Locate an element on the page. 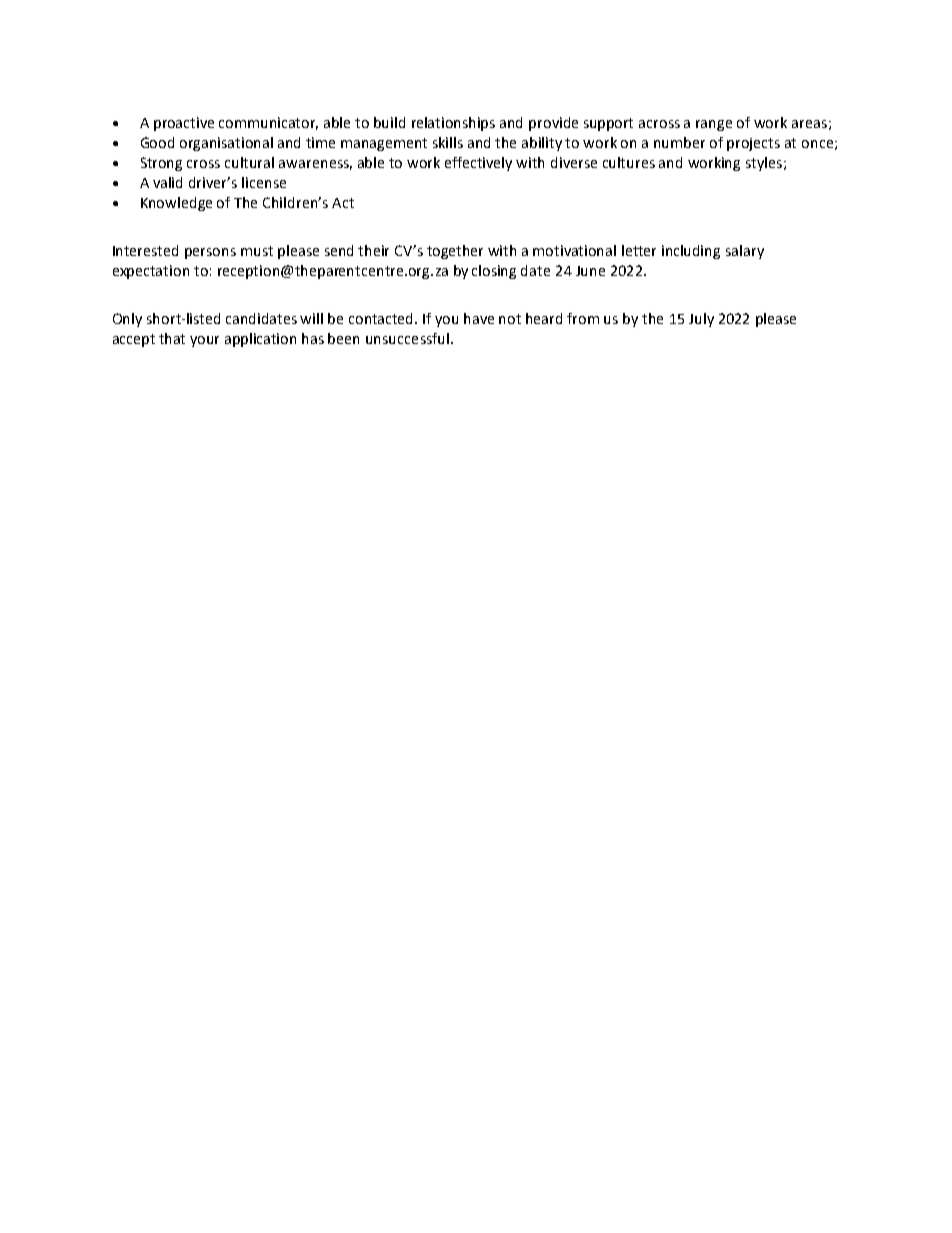  expectation is located at coordinates (151, 272).
